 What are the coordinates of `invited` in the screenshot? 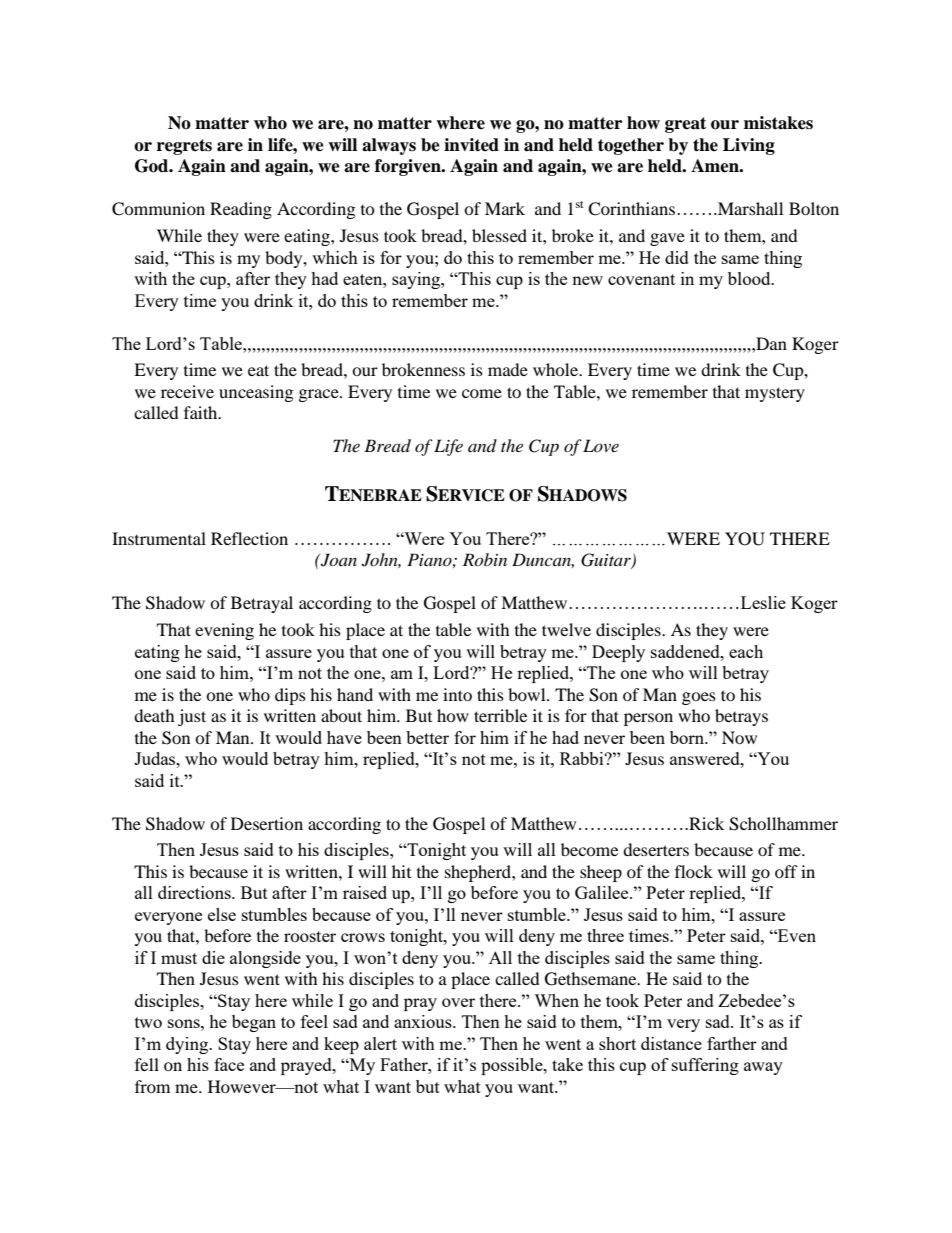 It's located at (471, 145).
